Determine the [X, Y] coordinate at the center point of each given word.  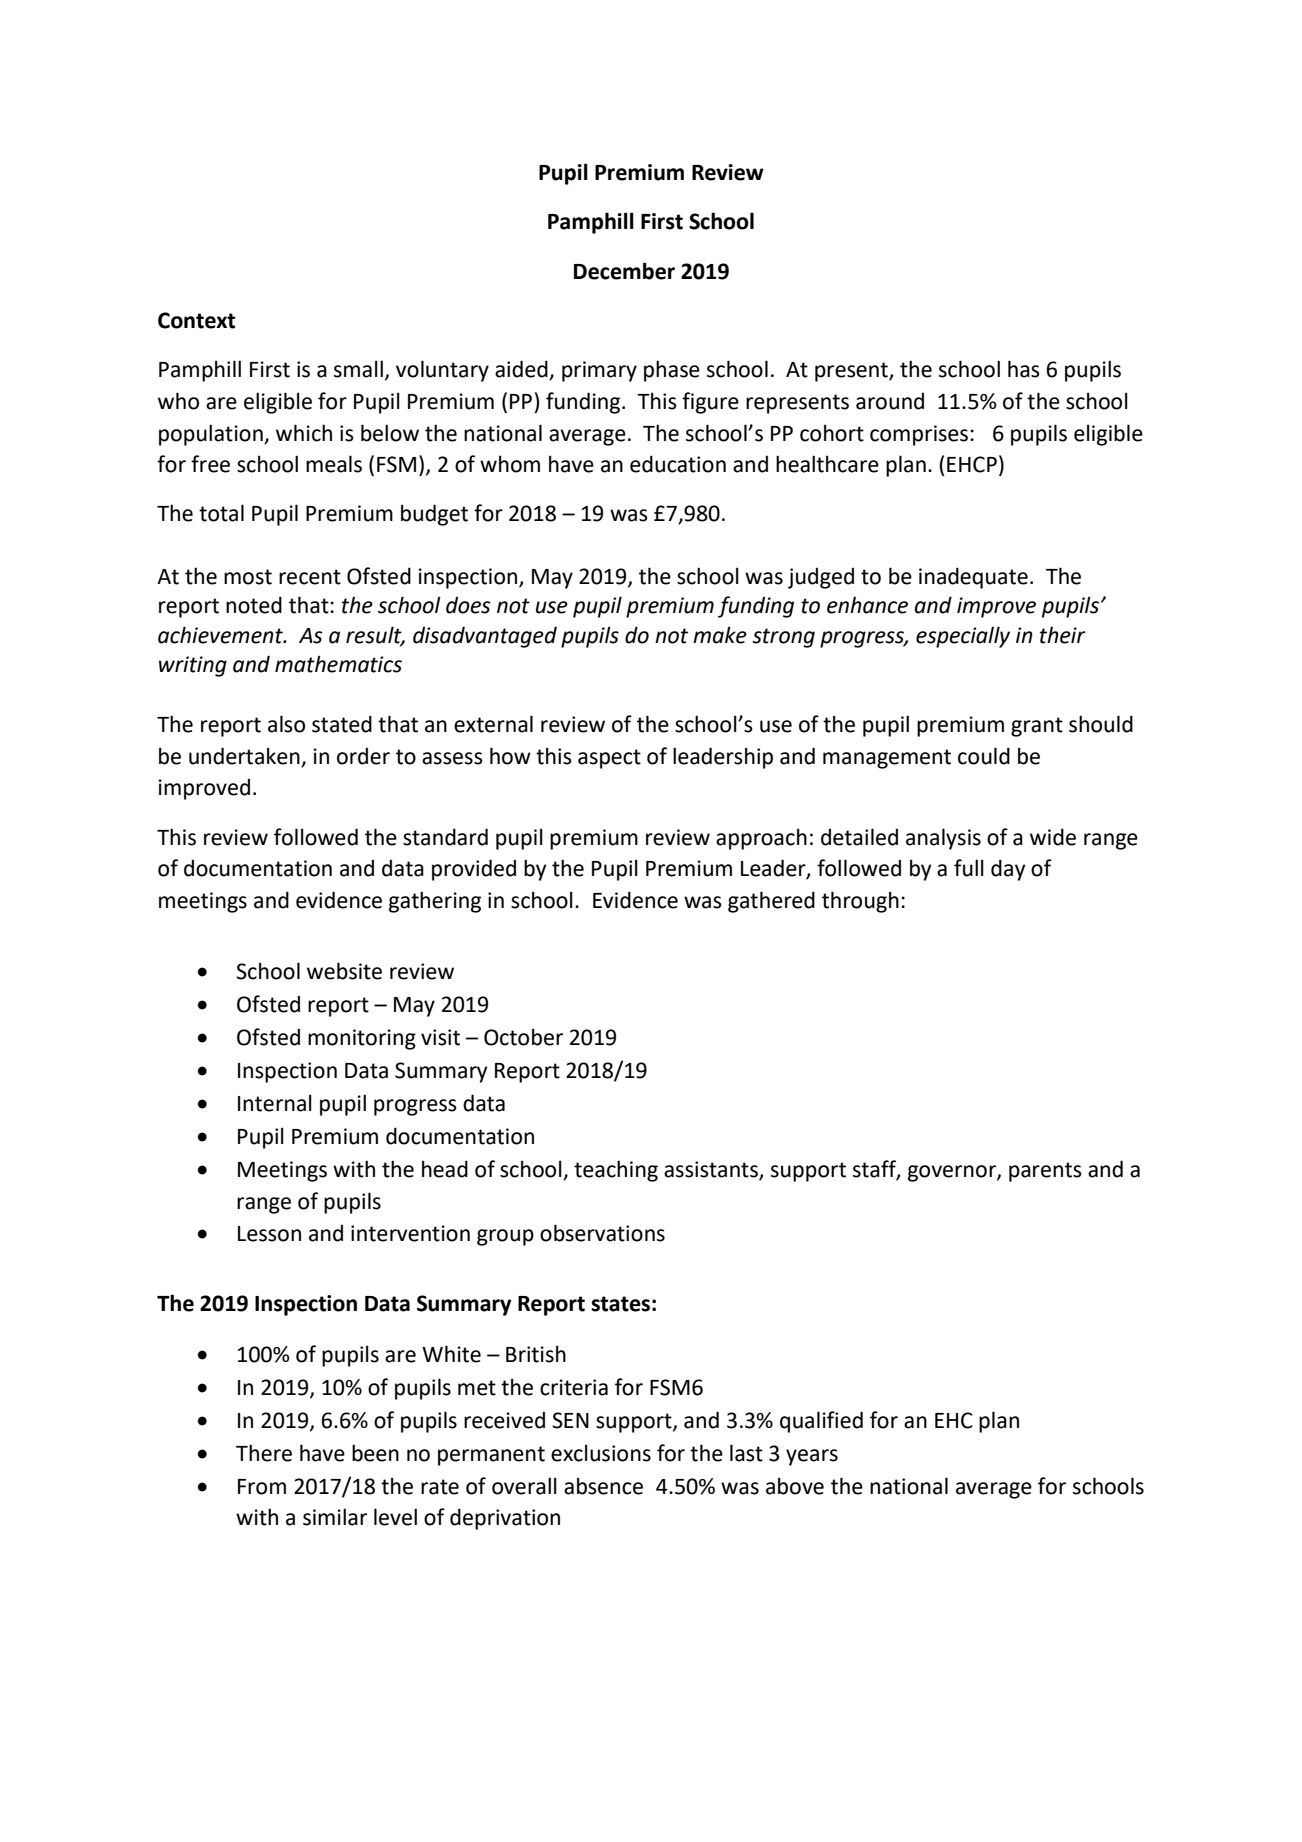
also [286, 724]
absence [603, 1486]
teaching [616, 1171]
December [624, 271]
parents [1045, 1172]
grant [1037, 727]
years [812, 1457]
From [262, 1487]
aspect [609, 759]
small [358, 369]
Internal [275, 1103]
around [890, 401]
